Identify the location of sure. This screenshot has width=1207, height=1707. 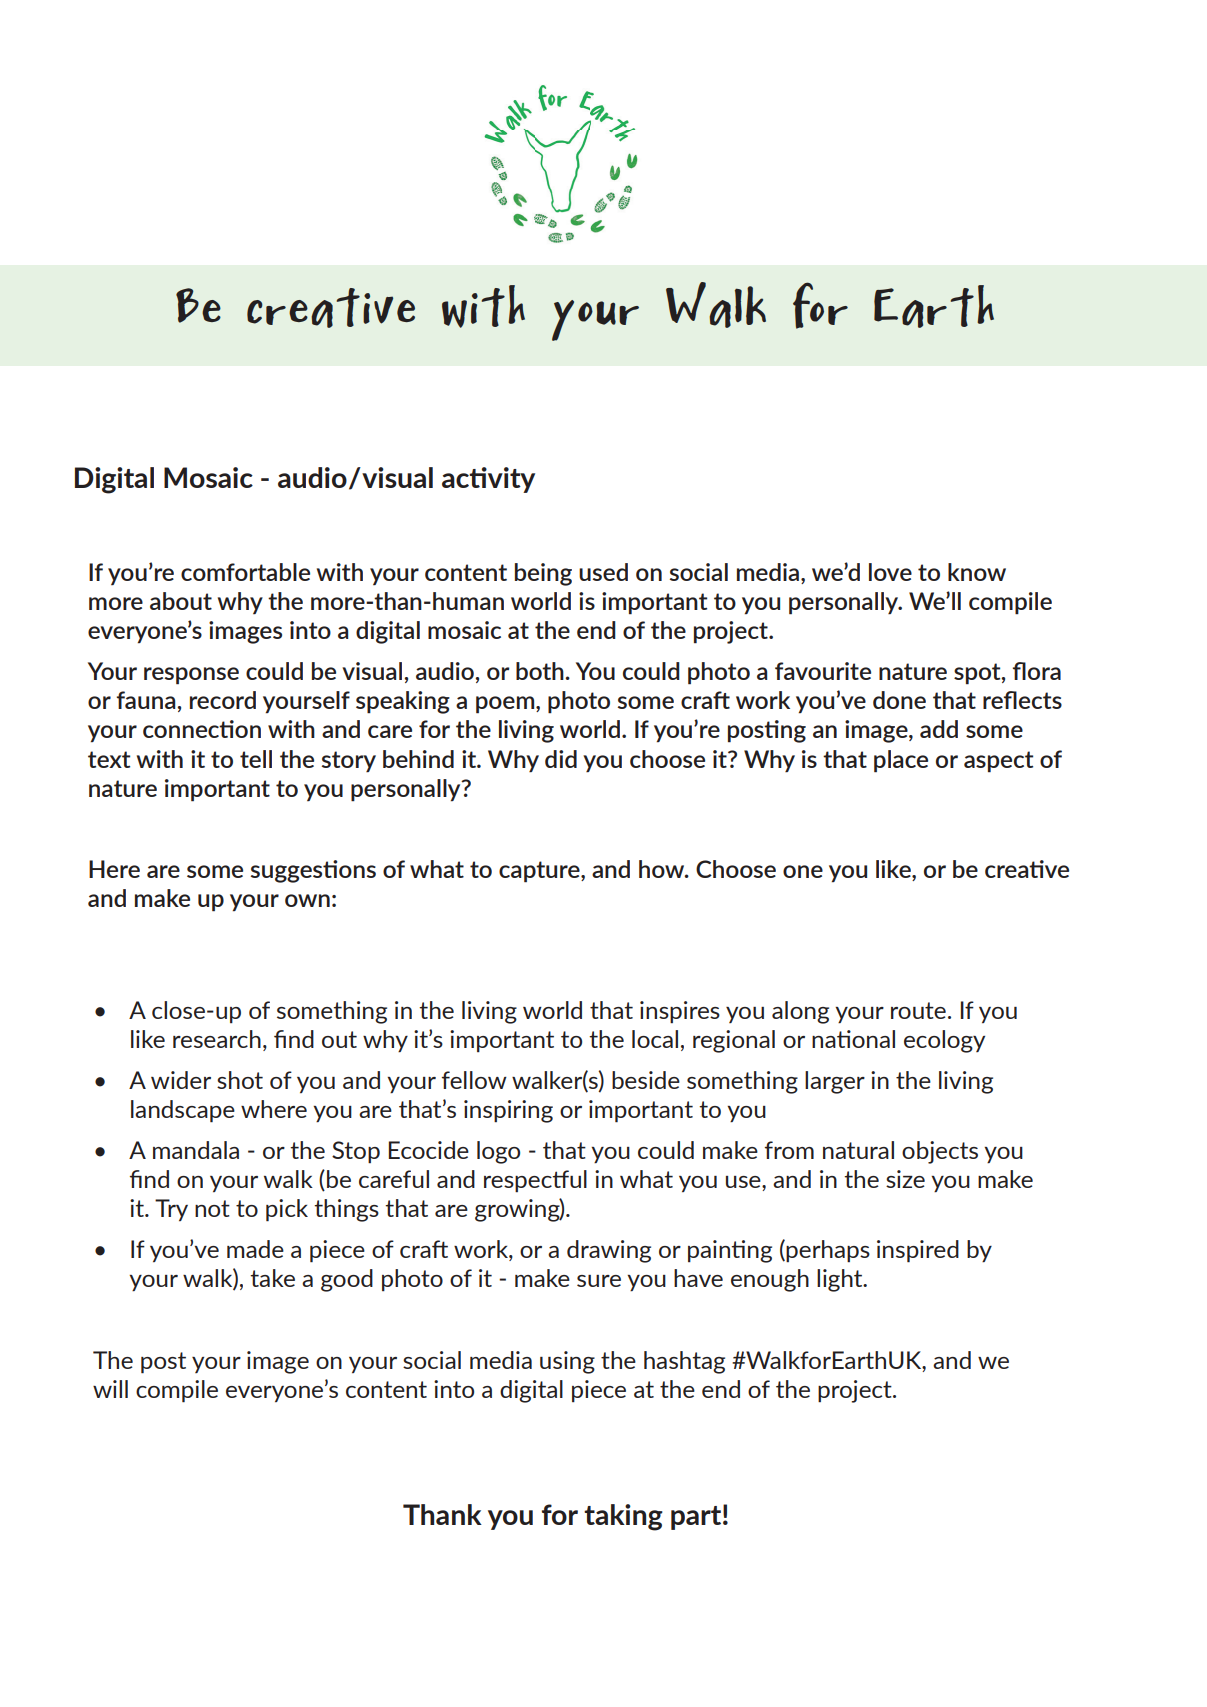
(599, 1281).
